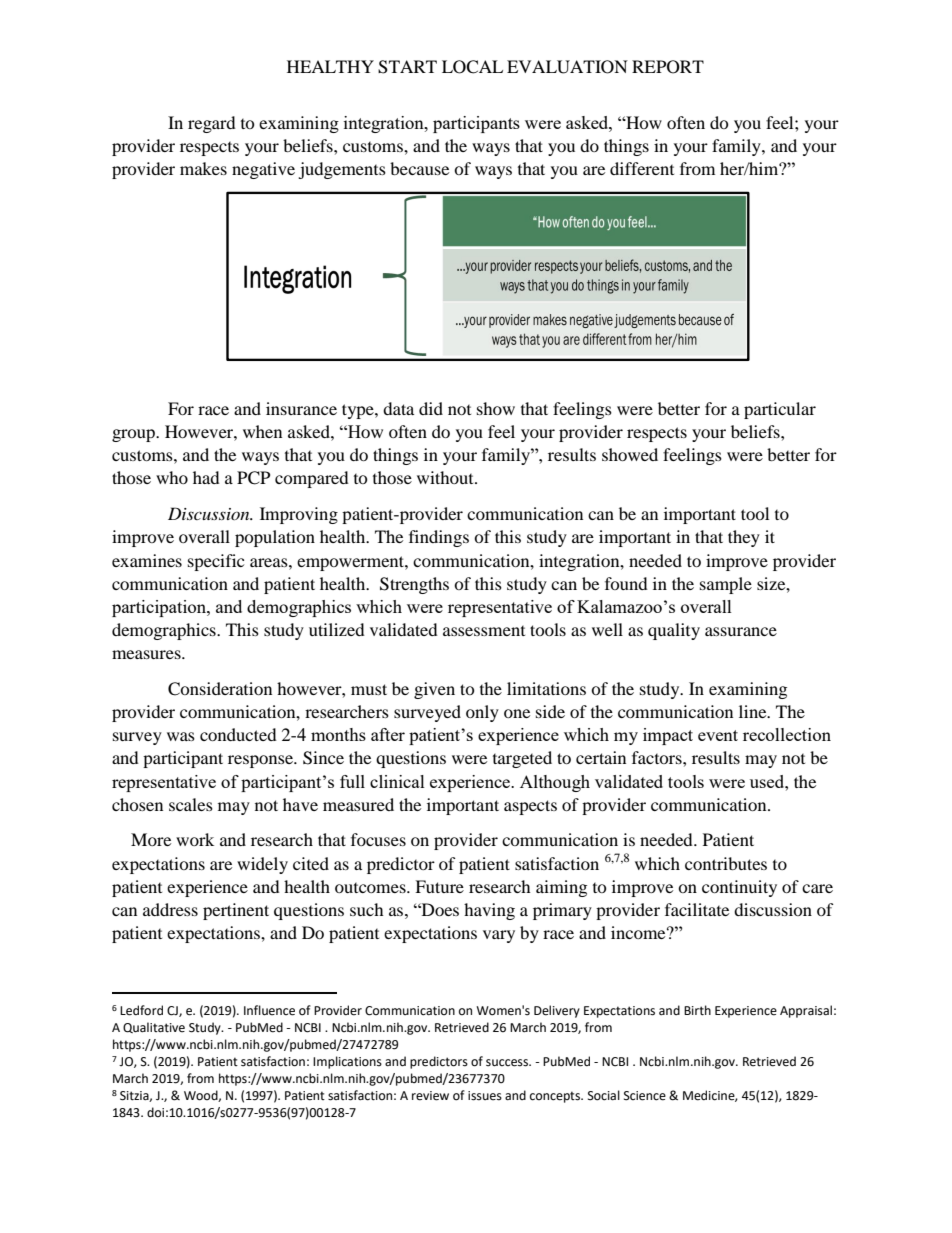 The height and width of the page is (1233, 952). What do you see at coordinates (485, 1096) in the page?
I see `issues` at bounding box center [485, 1096].
